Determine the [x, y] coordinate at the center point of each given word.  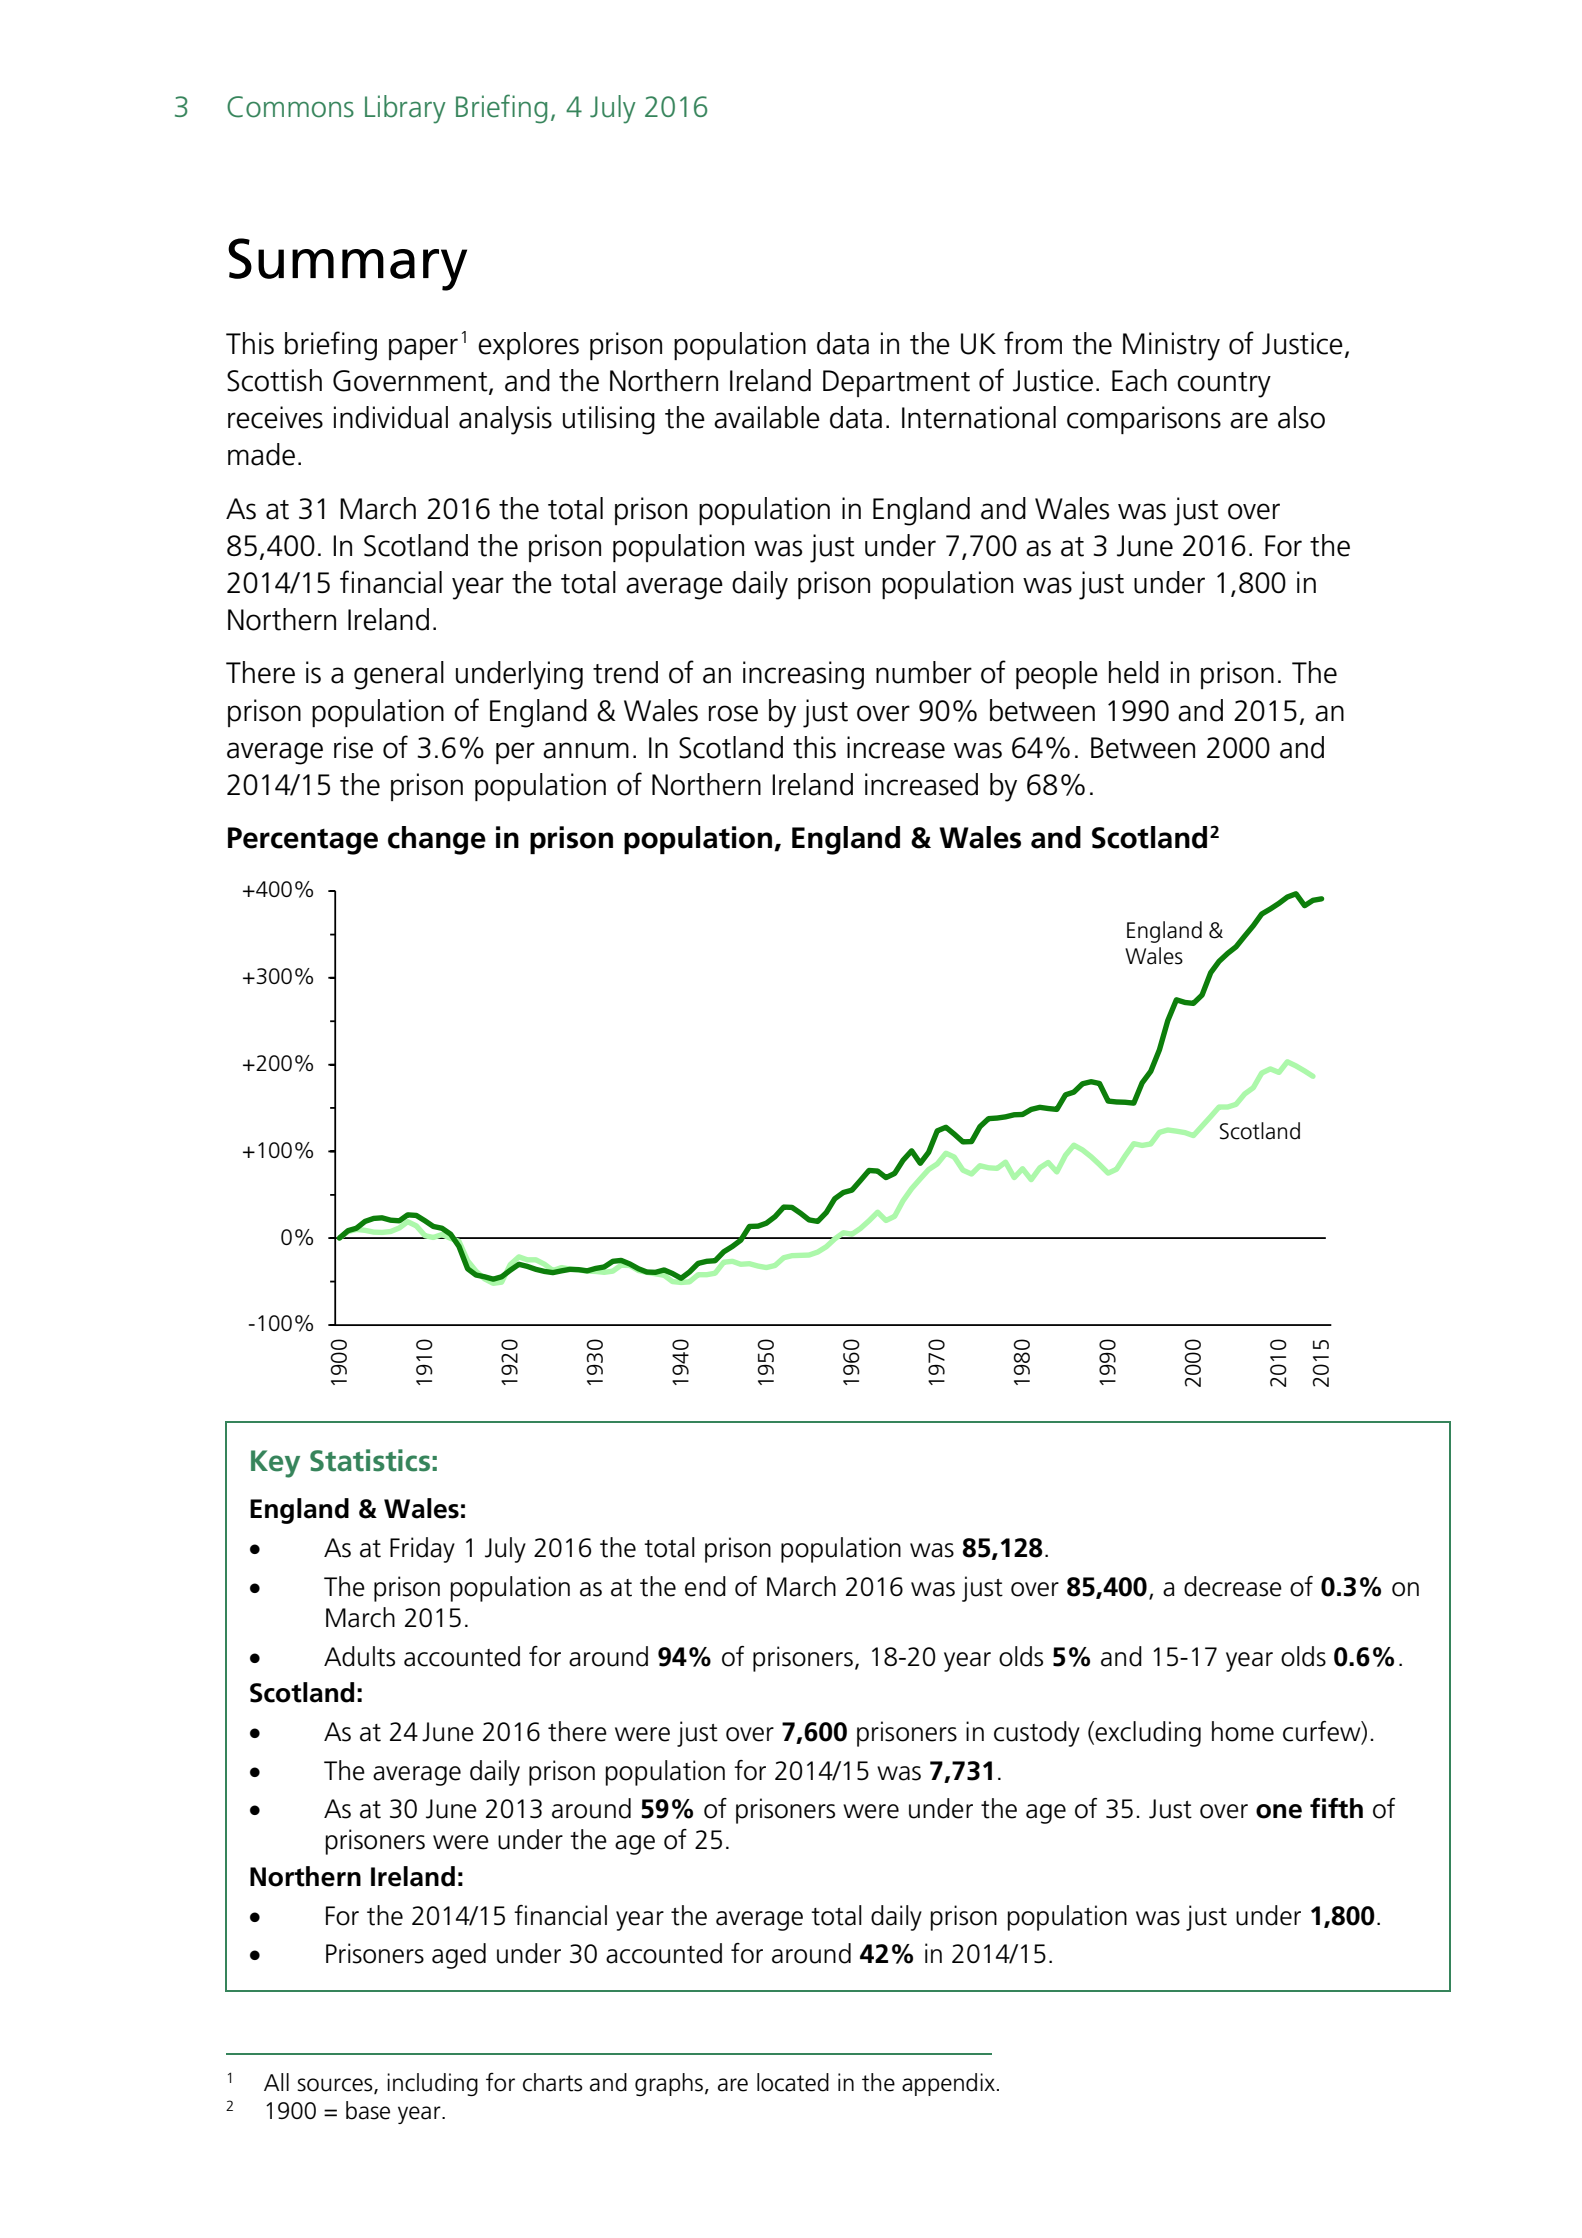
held [1134, 672]
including [432, 2084]
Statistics [370, 1460]
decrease [1233, 1586]
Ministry [1171, 346]
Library [405, 109]
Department [896, 383]
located [793, 2082]
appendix [948, 2084]
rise [353, 747]
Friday [422, 1550]
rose [733, 713]
